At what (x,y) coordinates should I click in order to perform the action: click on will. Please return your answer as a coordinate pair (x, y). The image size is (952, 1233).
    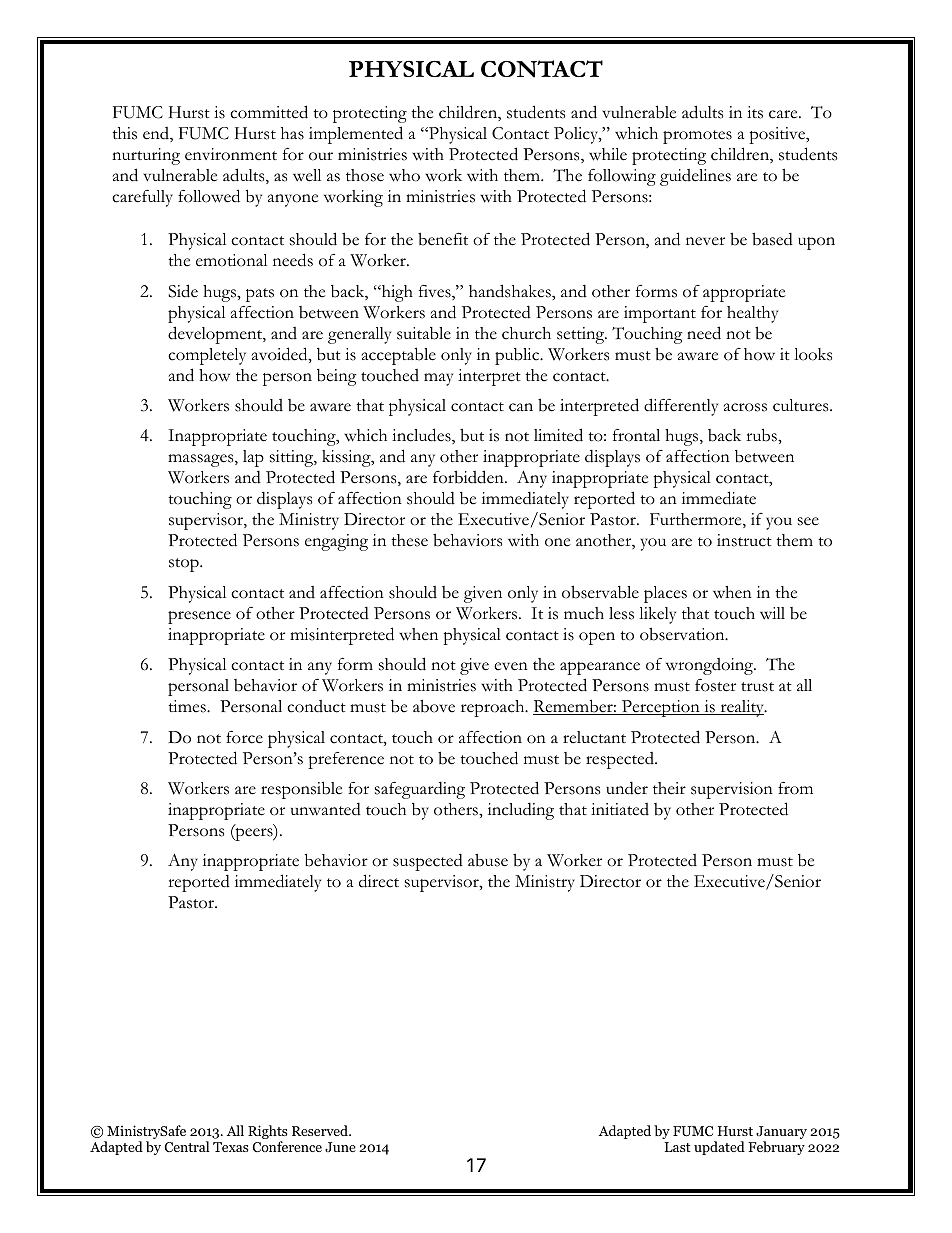
    Looking at the image, I should click on (772, 613).
